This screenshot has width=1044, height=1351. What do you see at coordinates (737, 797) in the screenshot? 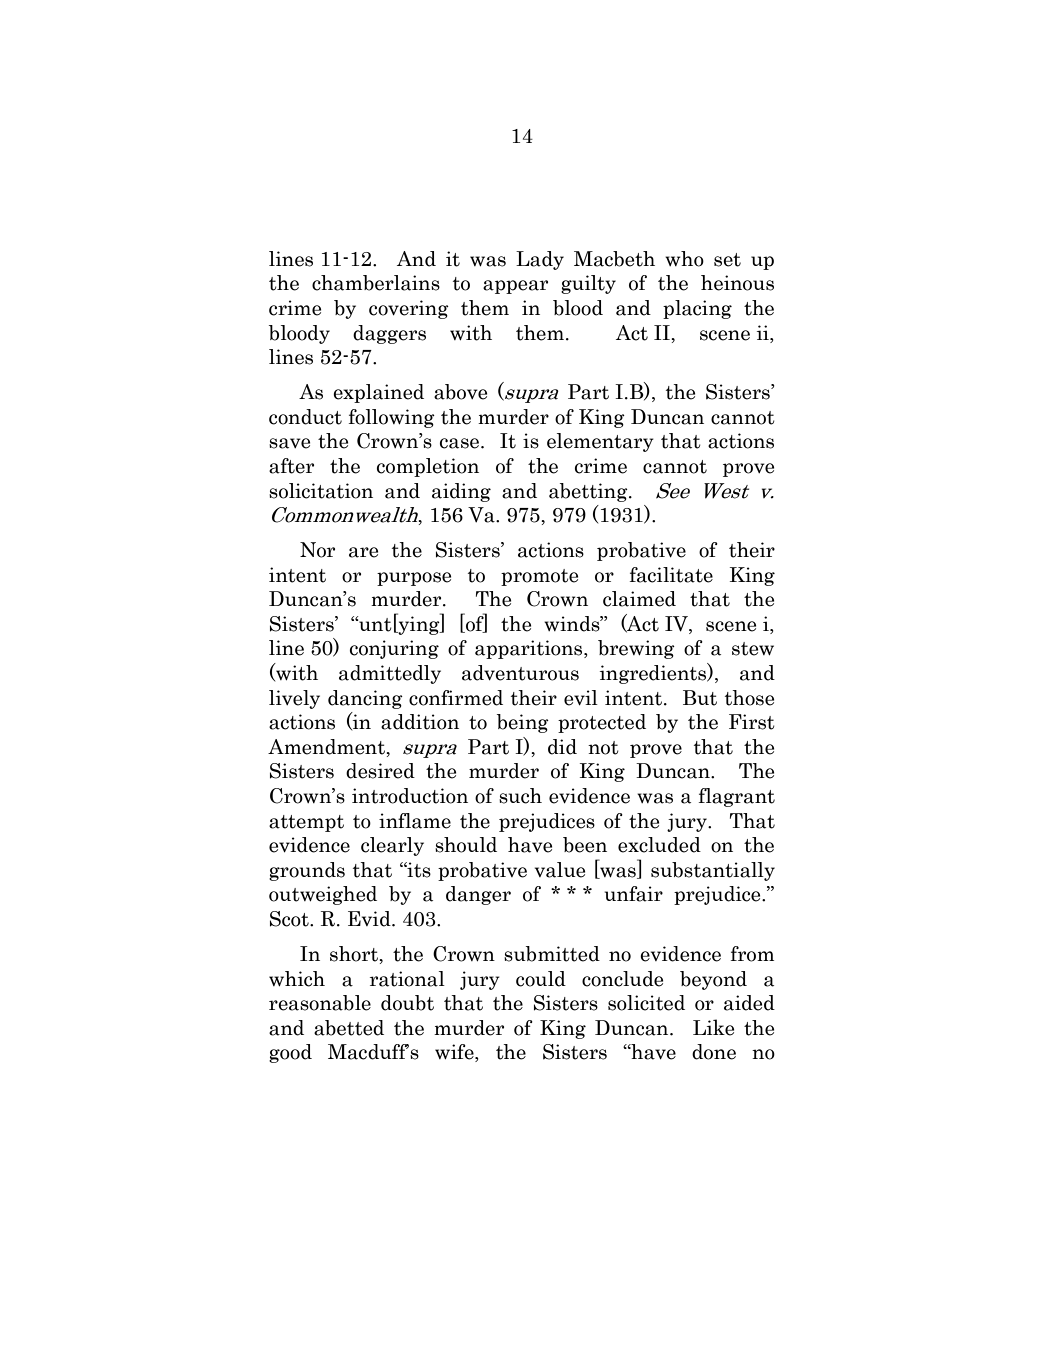
I see `flagrant` at bounding box center [737, 797].
